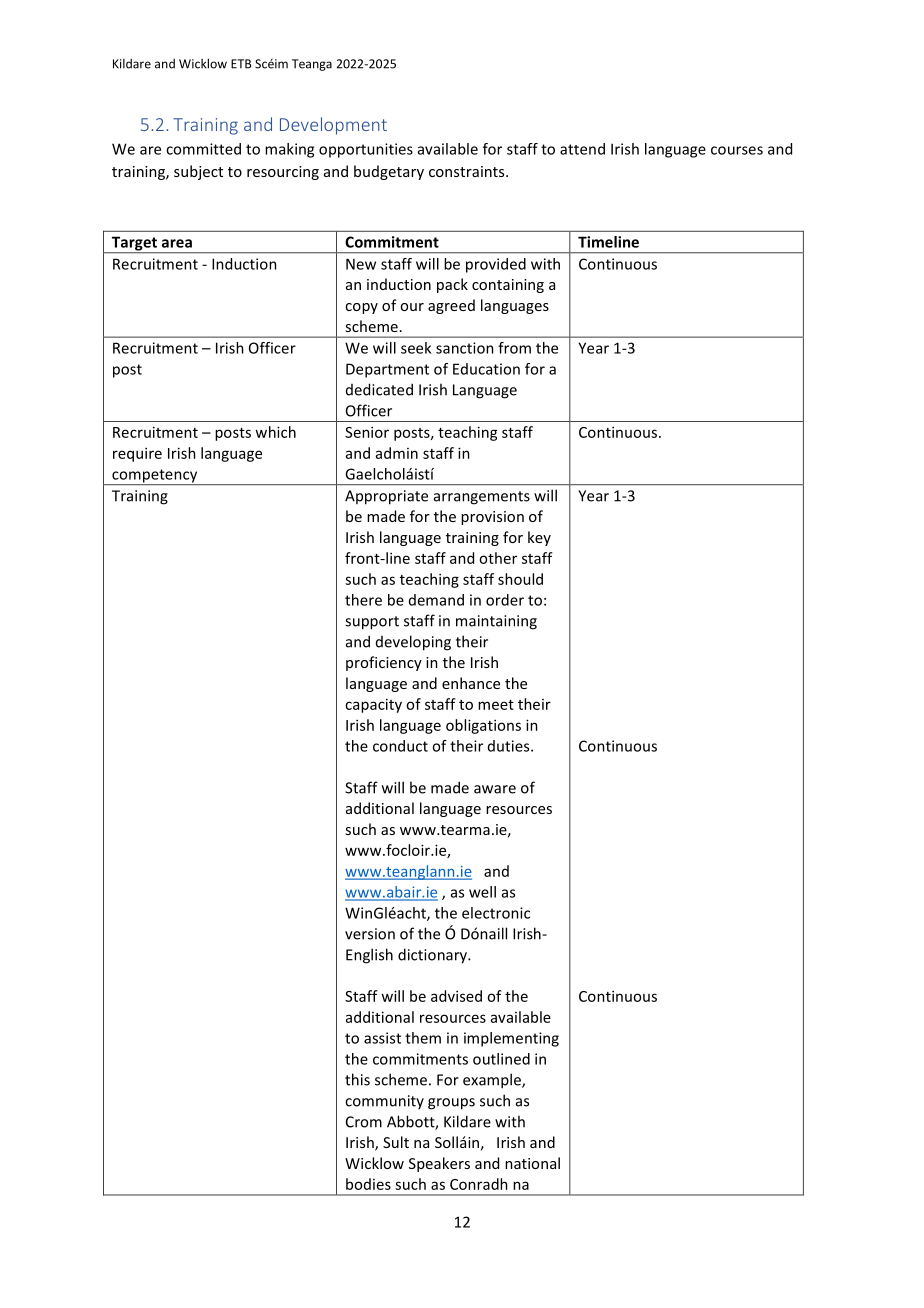 This image has width=924, height=1308. Describe the element at coordinates (520, 579) in the image. I see `should` at that location.
